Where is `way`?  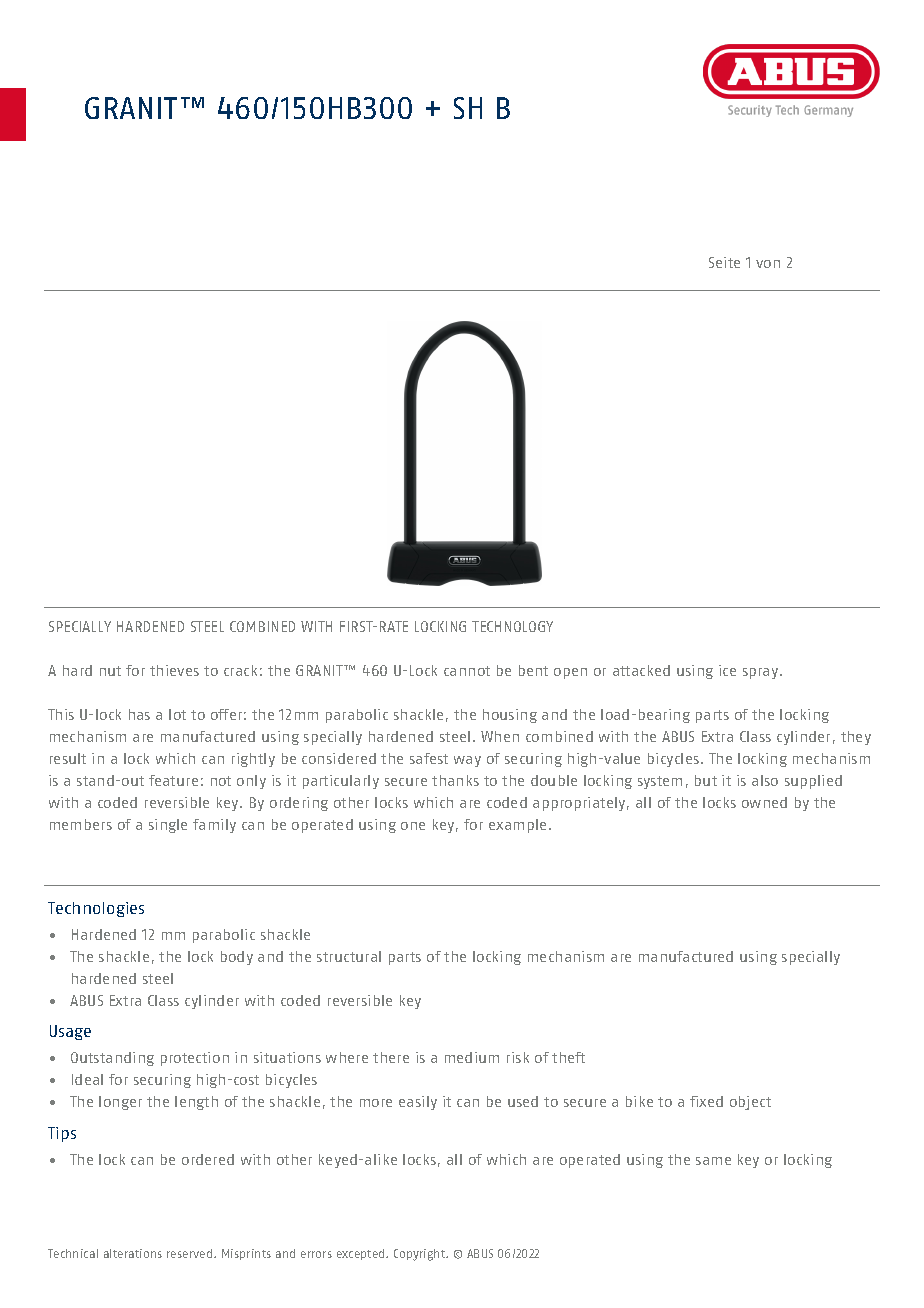
way is located at coordinates (467, 761).
